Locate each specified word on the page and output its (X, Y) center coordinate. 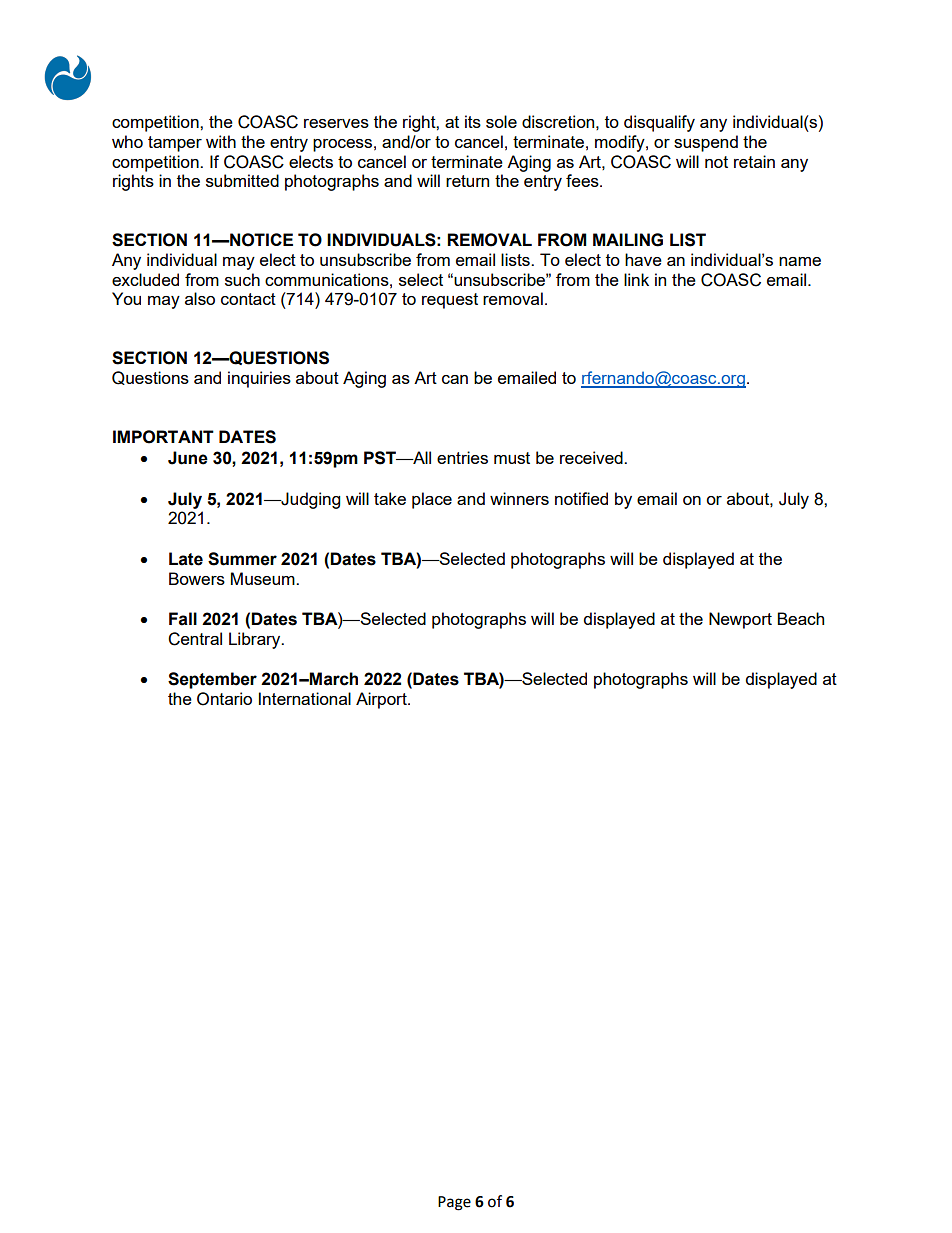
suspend (706, 143)
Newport (740, 620)
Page (454, 1203)
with (221, 141)
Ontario (224, 699)
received (592, 457)
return (467, 181)
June (188, 458)
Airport (382, 700)
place (432, 500)
